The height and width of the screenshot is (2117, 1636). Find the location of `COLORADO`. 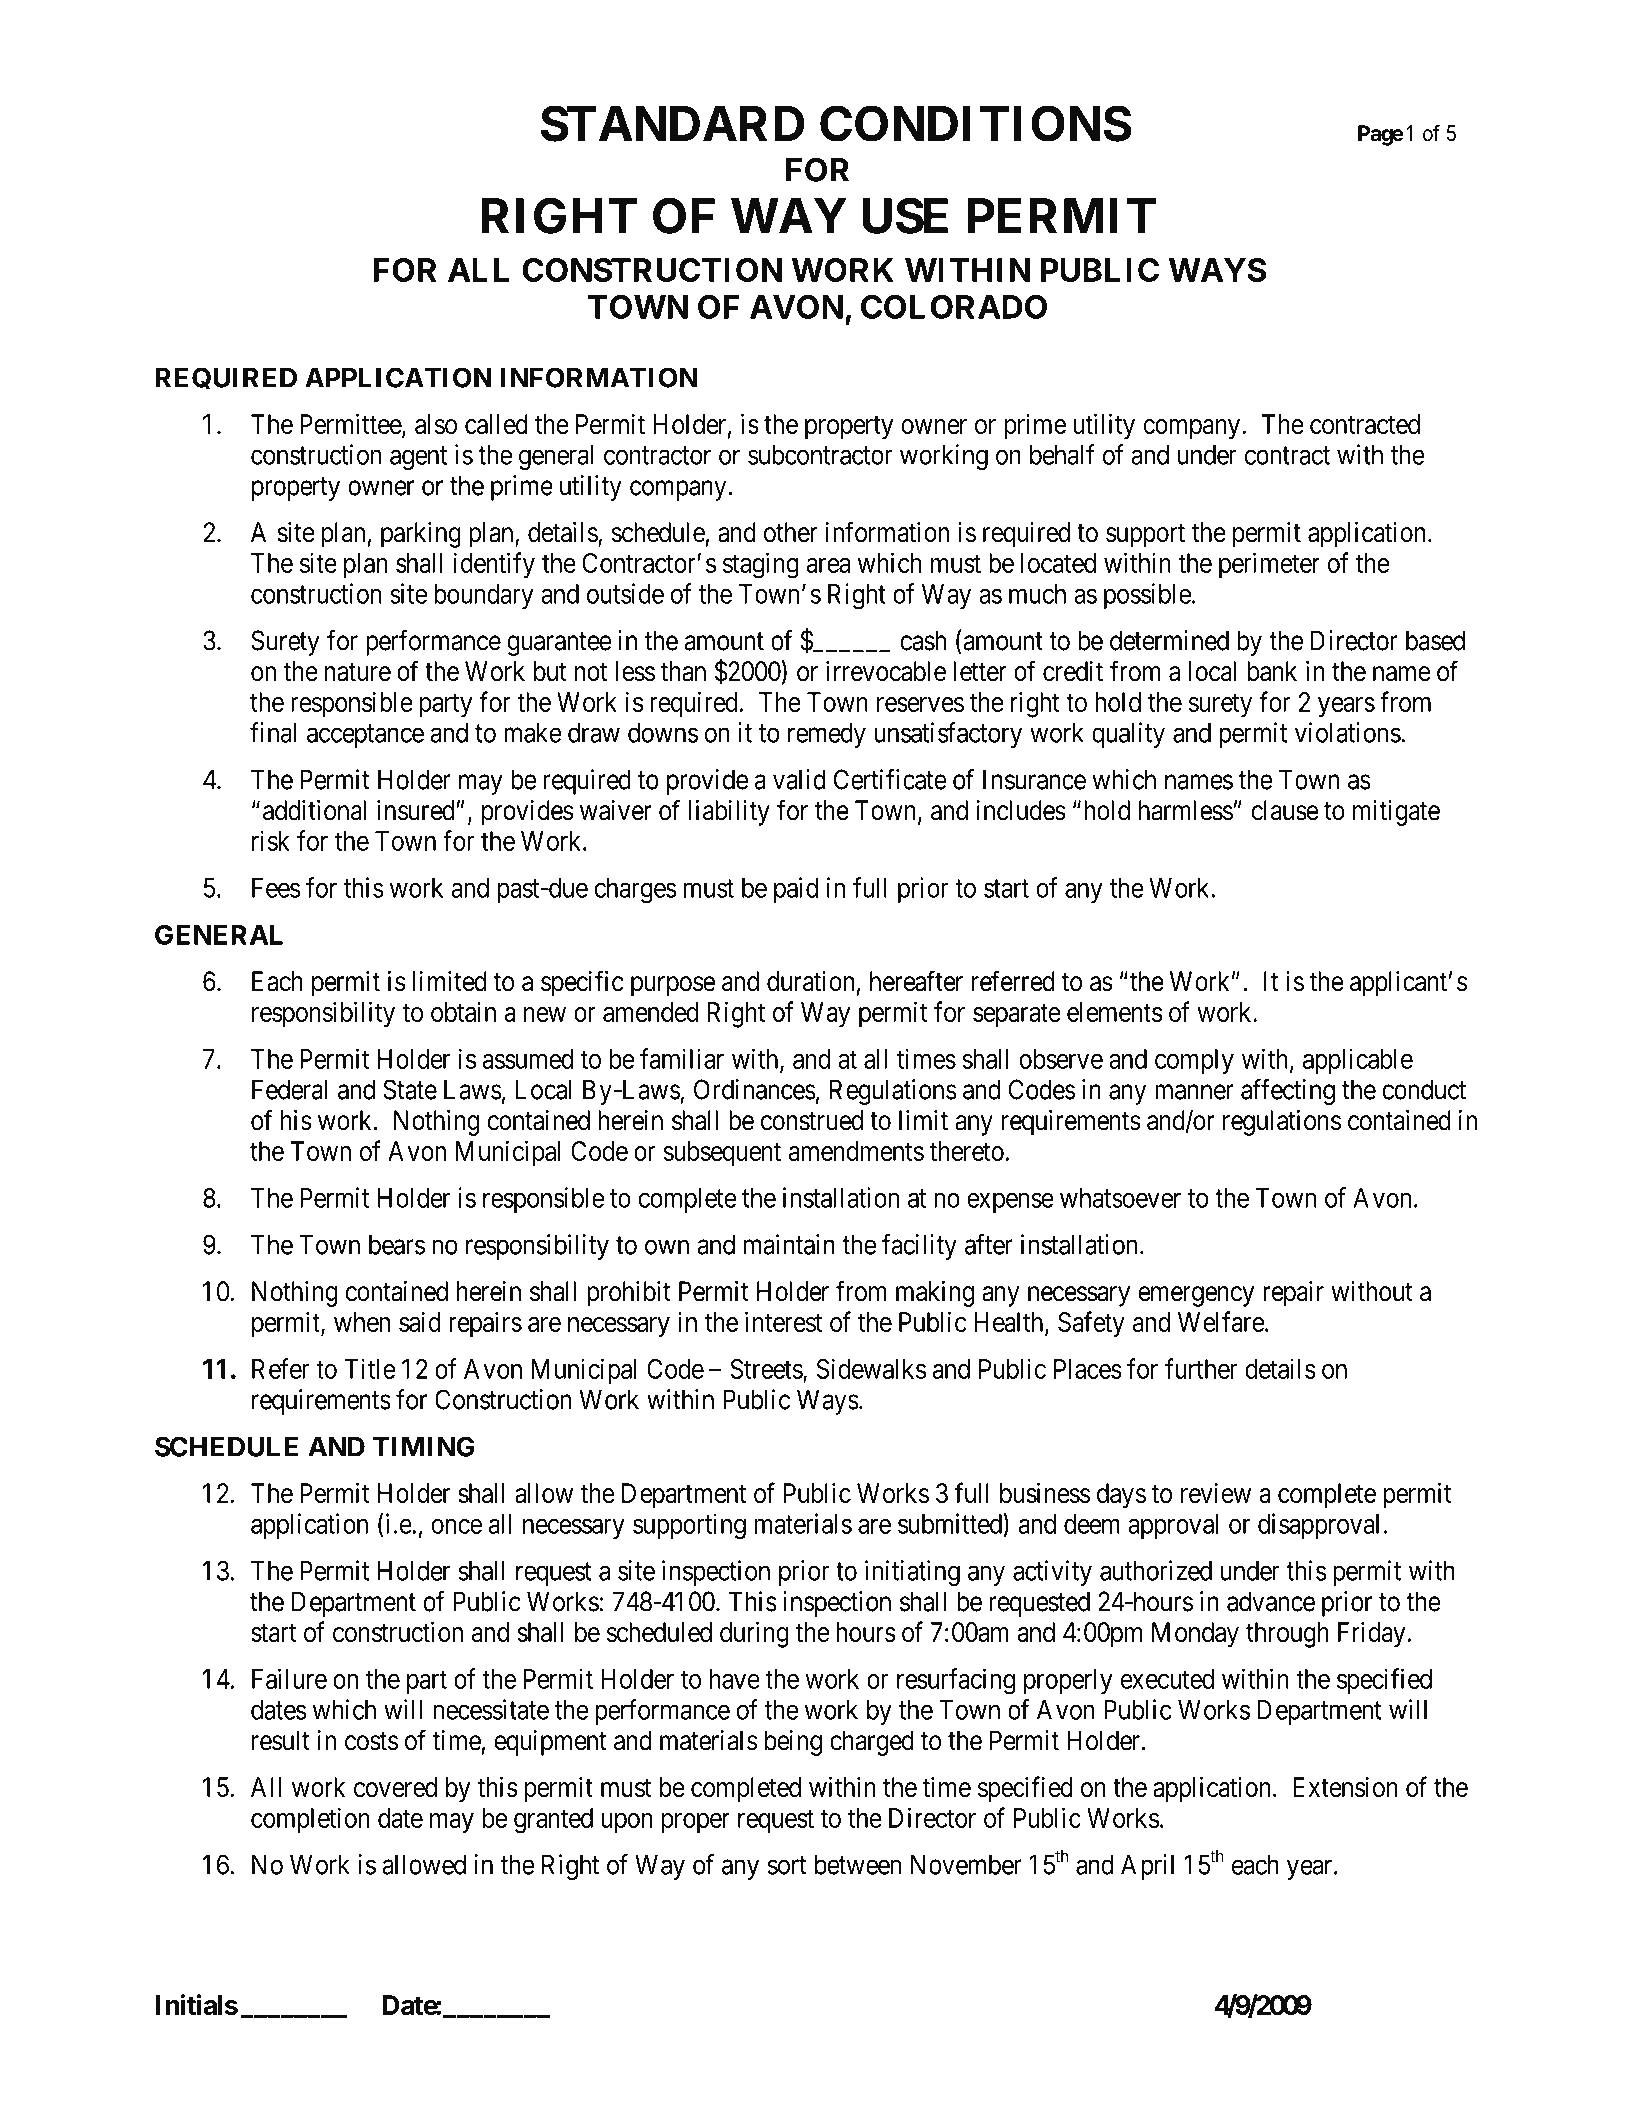

COLORADO is located at coordinates (954, 307).
